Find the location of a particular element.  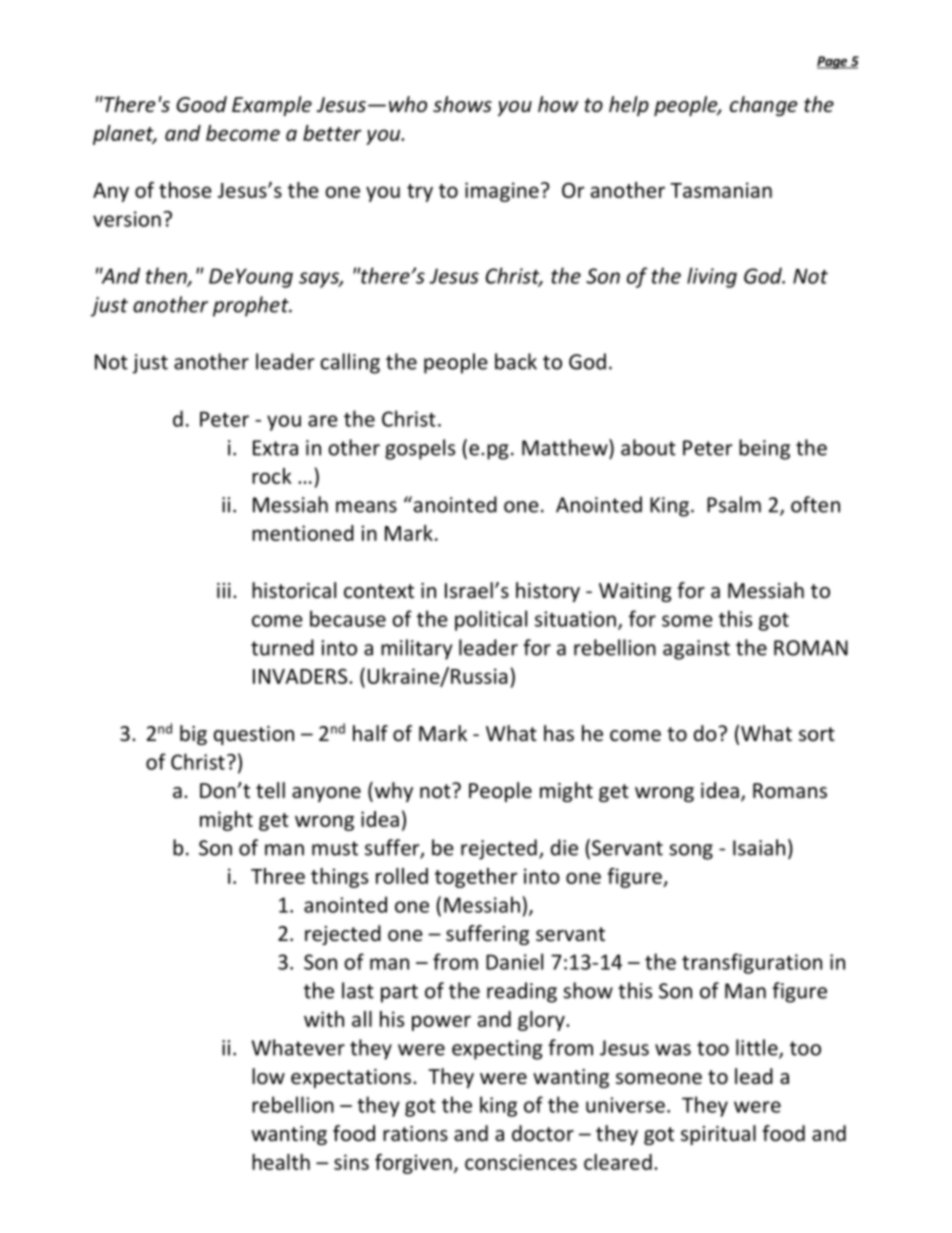

spiritual is located at coordinates (718, 1135).
